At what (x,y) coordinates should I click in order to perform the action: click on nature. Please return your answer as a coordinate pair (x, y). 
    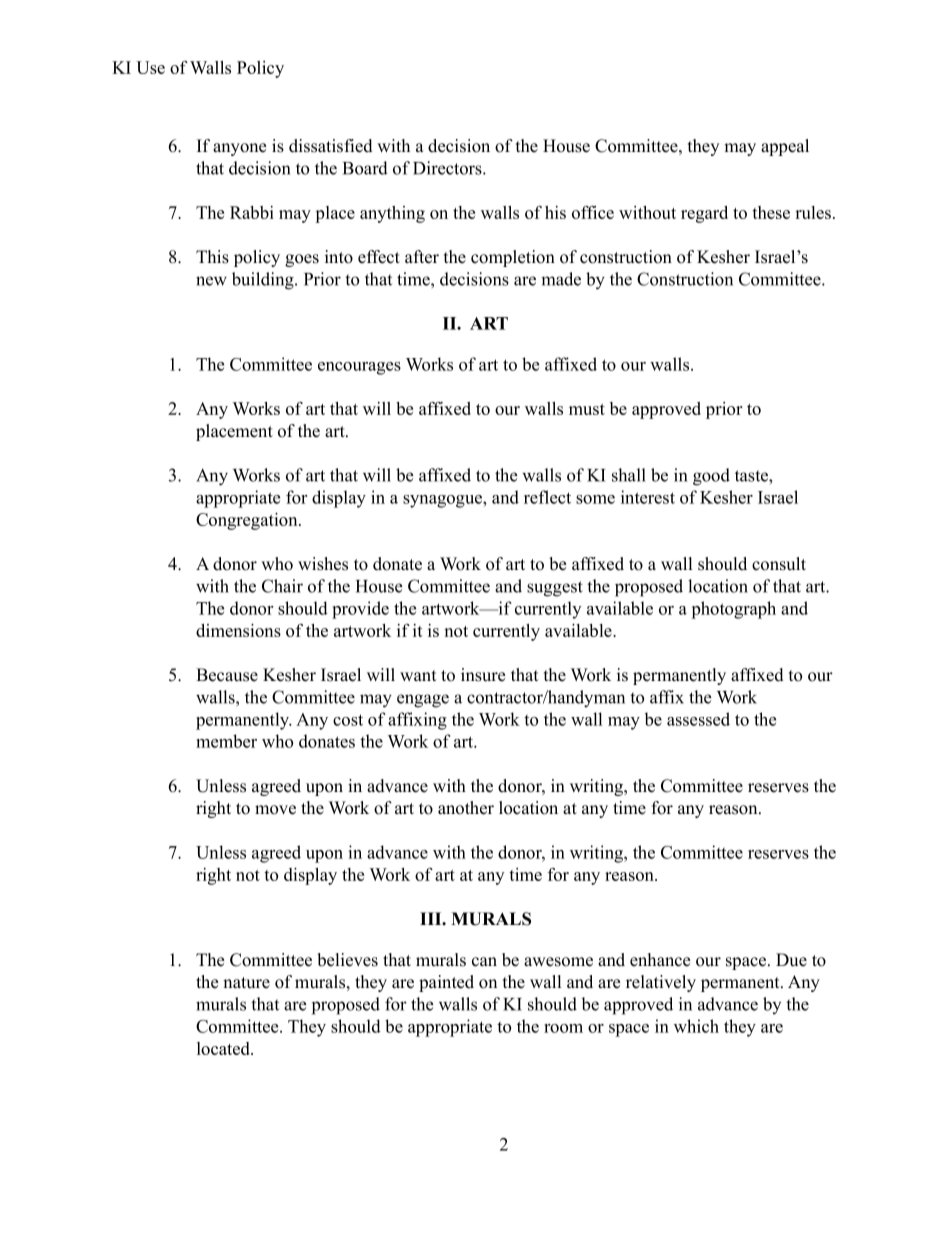
    Looking at the image, I should click on (246, 983).
